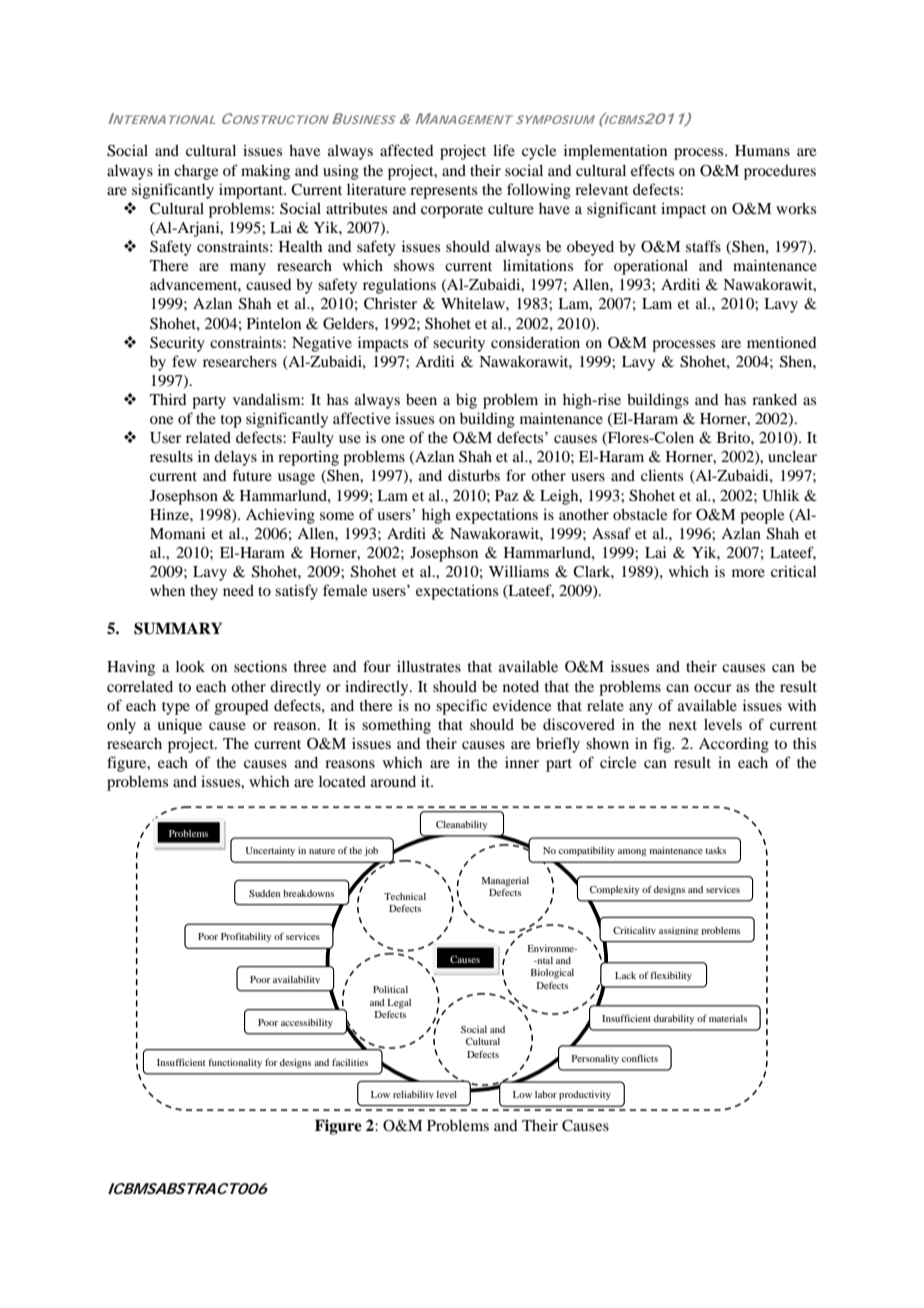  Describe the element at coordinates (734, 745) in the screenshot. I see `According` at that location.
